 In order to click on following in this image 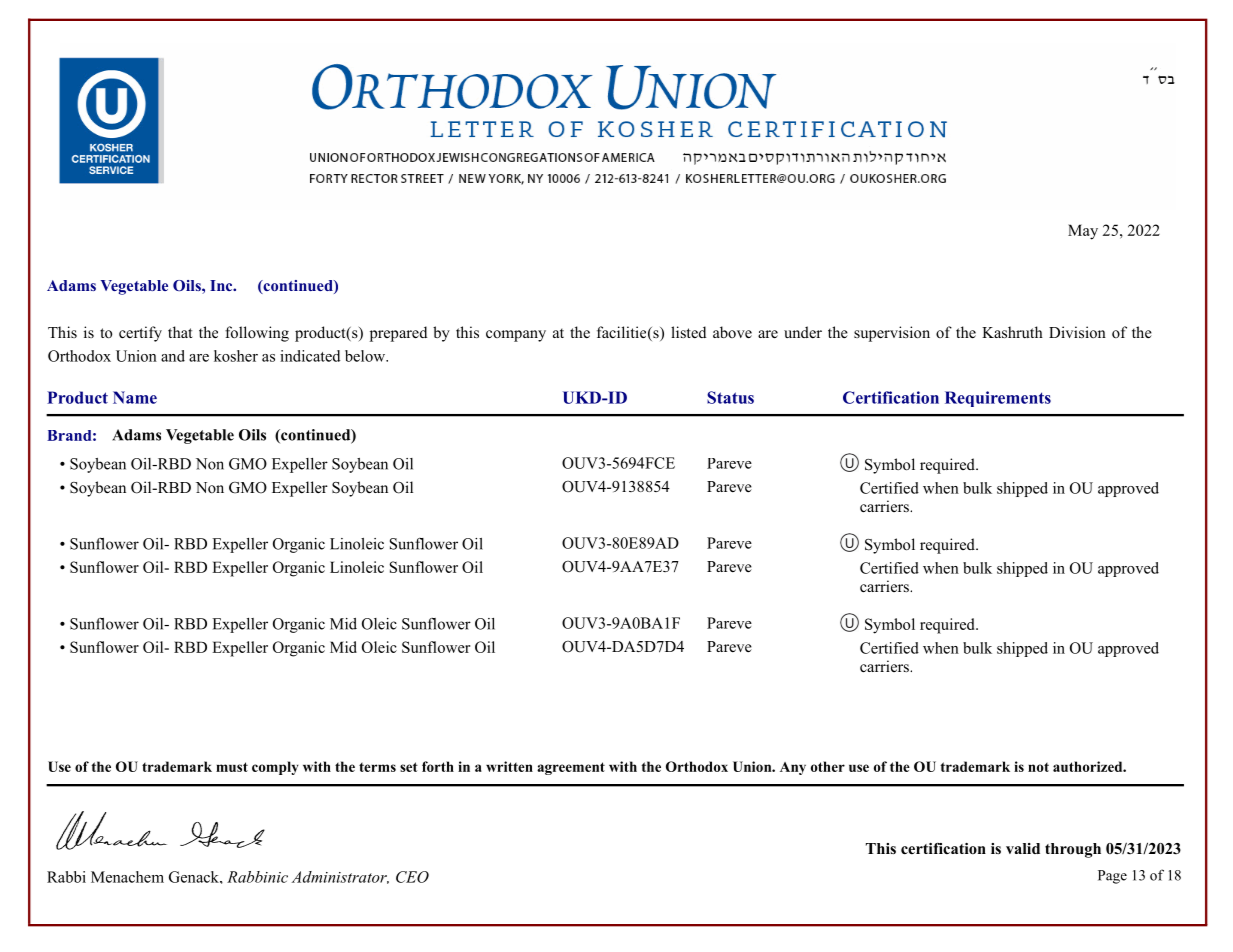, I will do `click(257, 334)`.
